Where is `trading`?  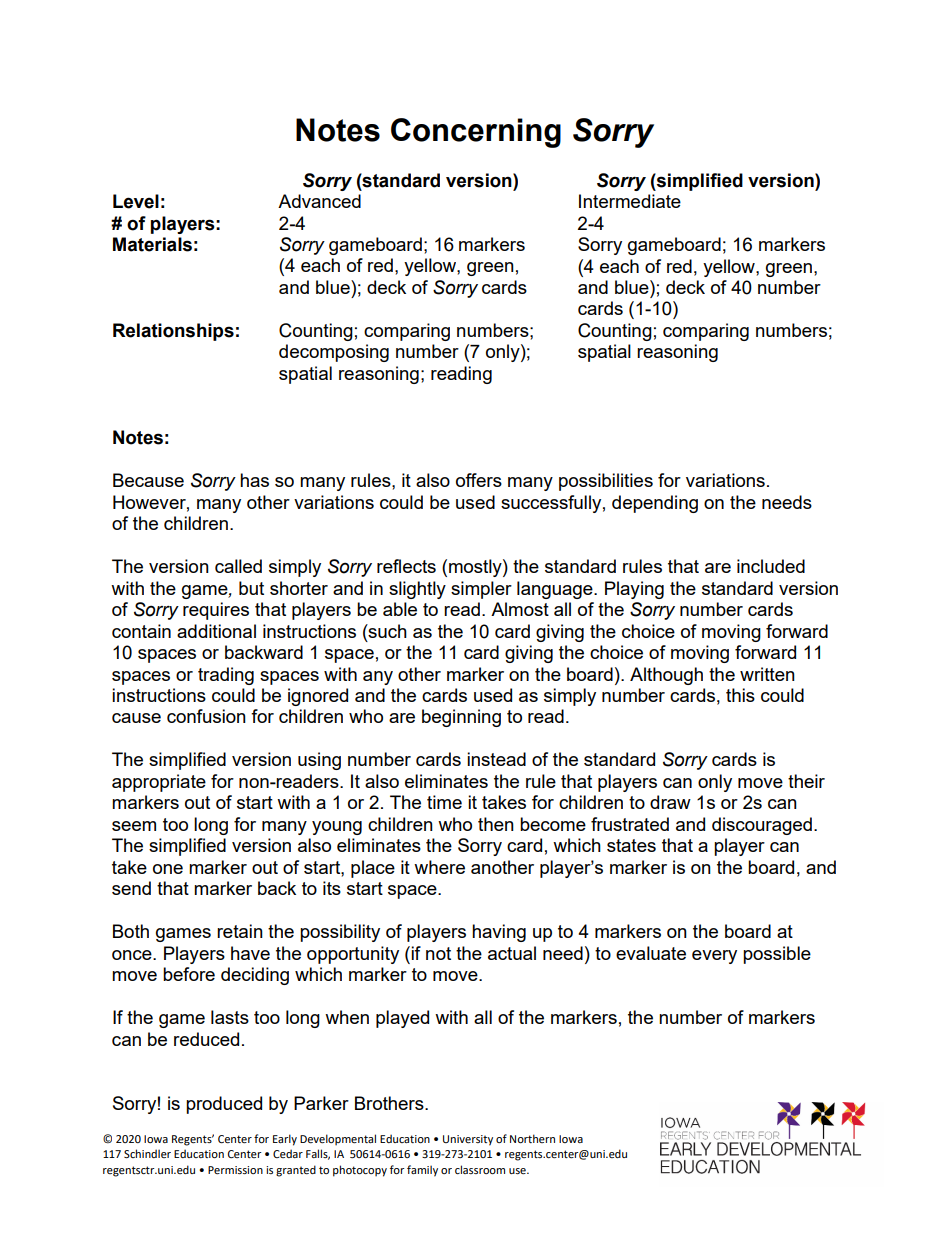 trading is located at coordinates (226, 676).
